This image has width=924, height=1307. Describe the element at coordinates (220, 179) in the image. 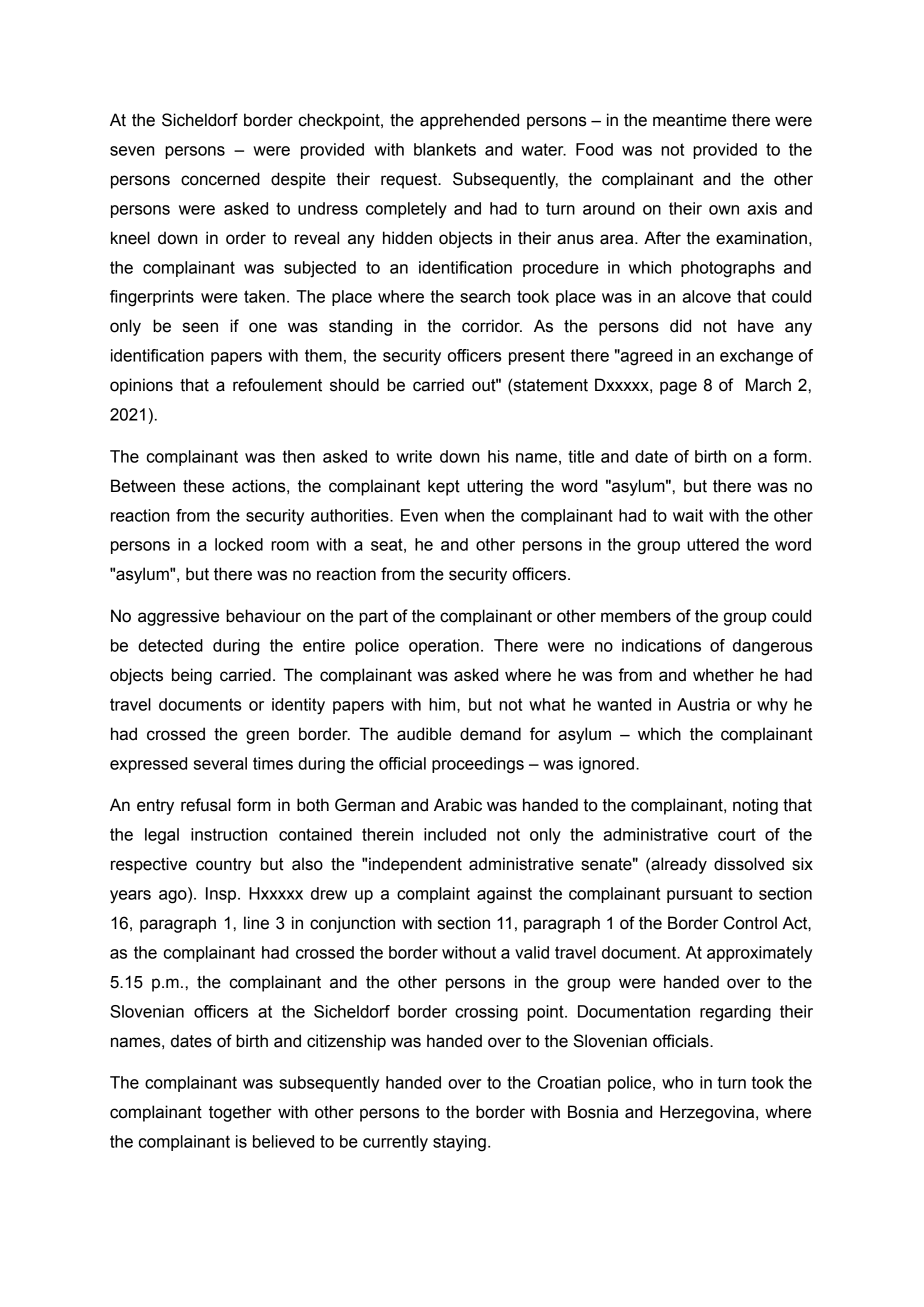

I see `concerned` at that location.
